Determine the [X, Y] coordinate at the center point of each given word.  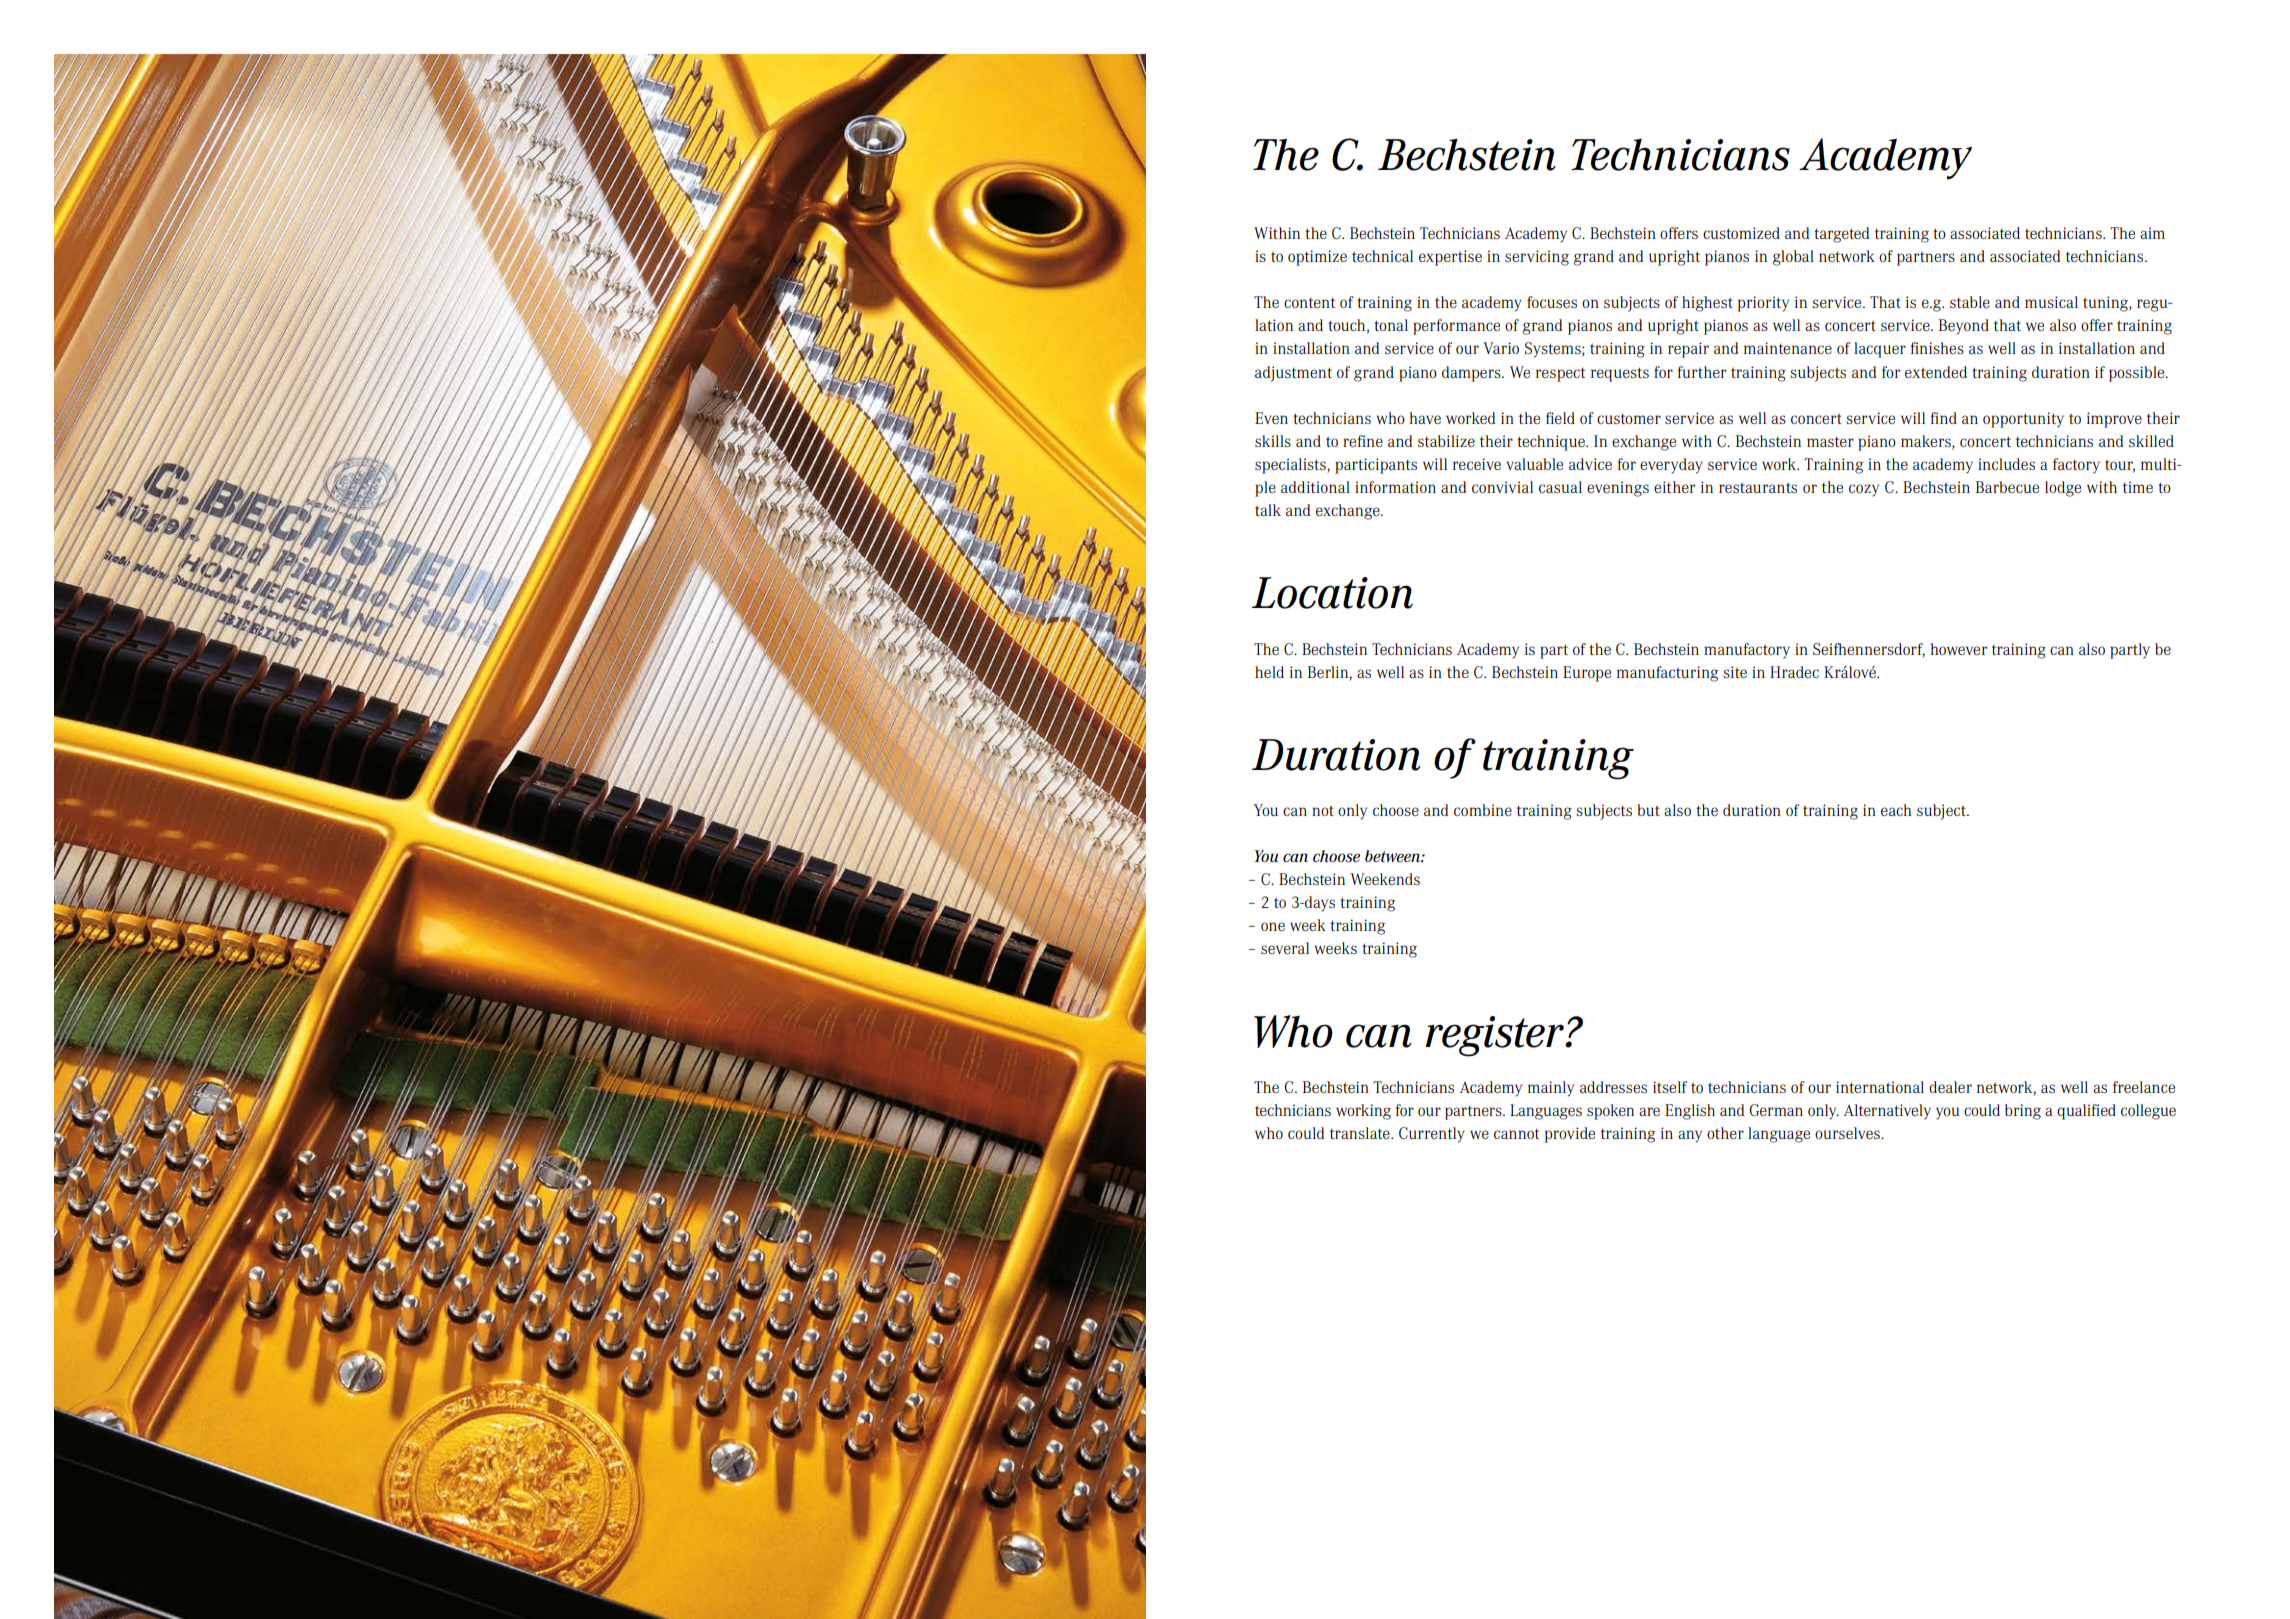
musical [2051, 302]
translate [1361, 1133]
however [1958, 649]
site [1735, 672]
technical [1382, 256]
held [1269, 672]
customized [1741, 233]
